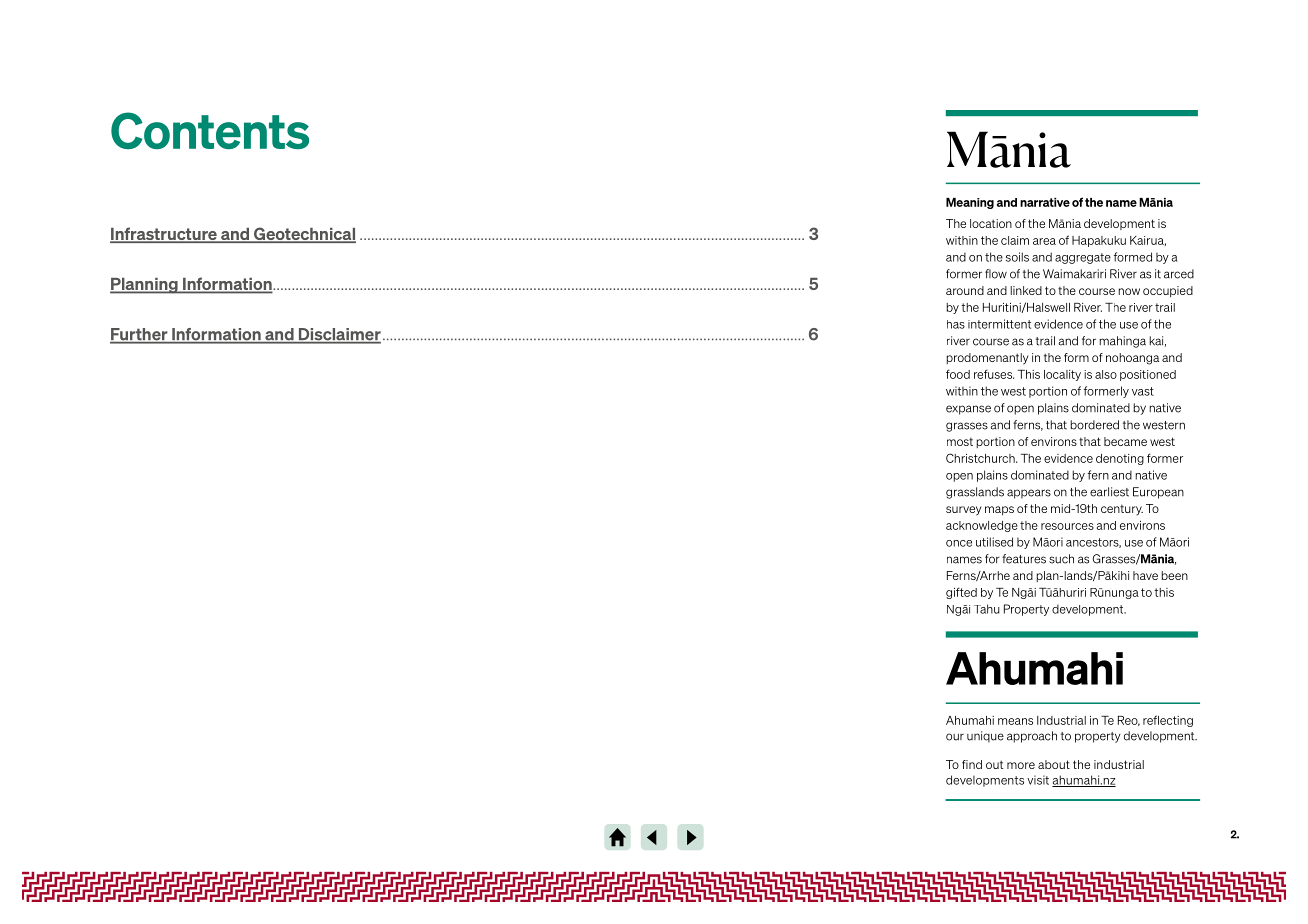 The image size is (1308, 924). What do you see at coordinates (970, 203) in the document?
I see `Meaning` at bounding box center [970, 203].
